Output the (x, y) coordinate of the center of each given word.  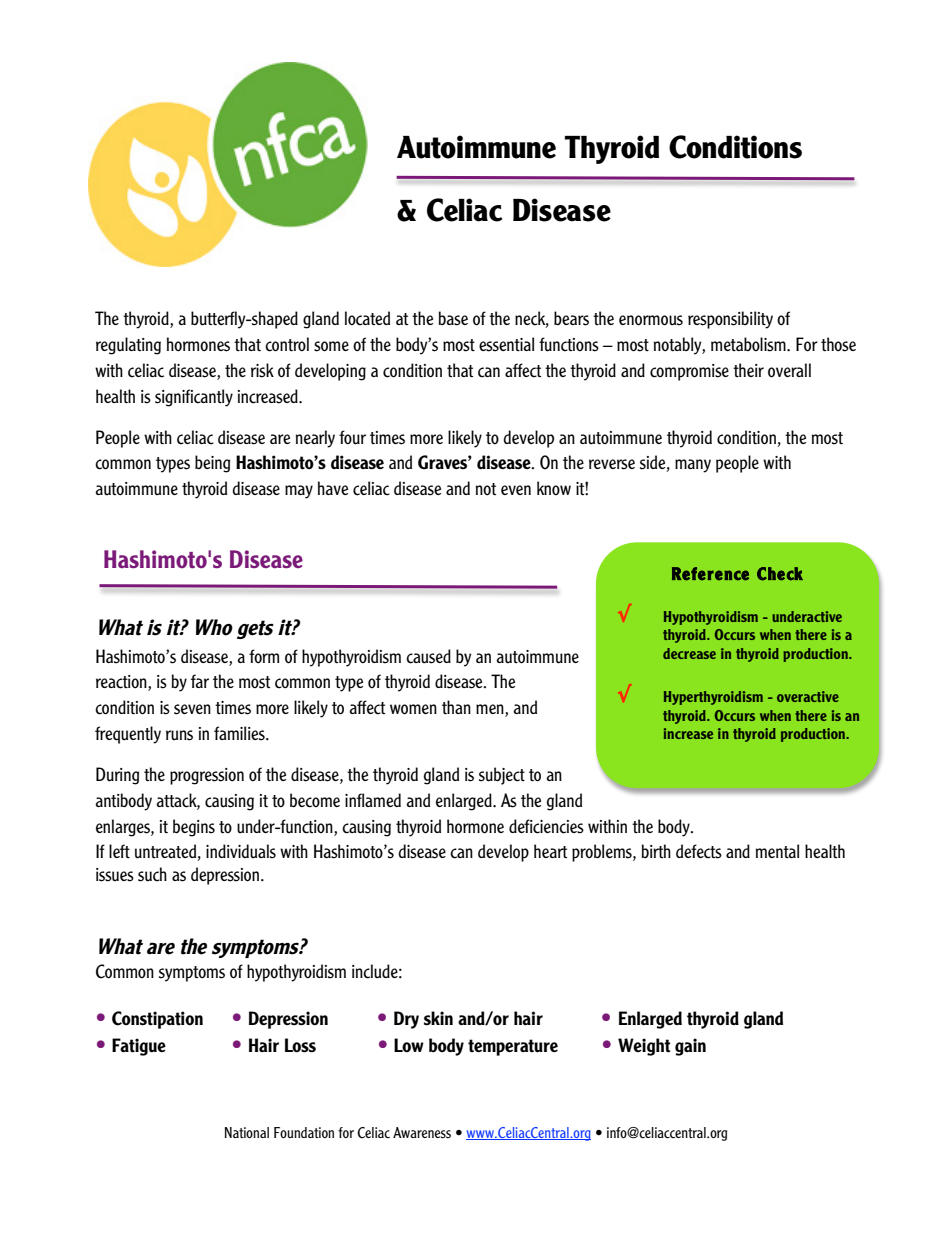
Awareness (422, 1132)
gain (690, 1047)
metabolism (749, 344)
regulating (128, 346)
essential (506, 344)
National (247, 1132)
